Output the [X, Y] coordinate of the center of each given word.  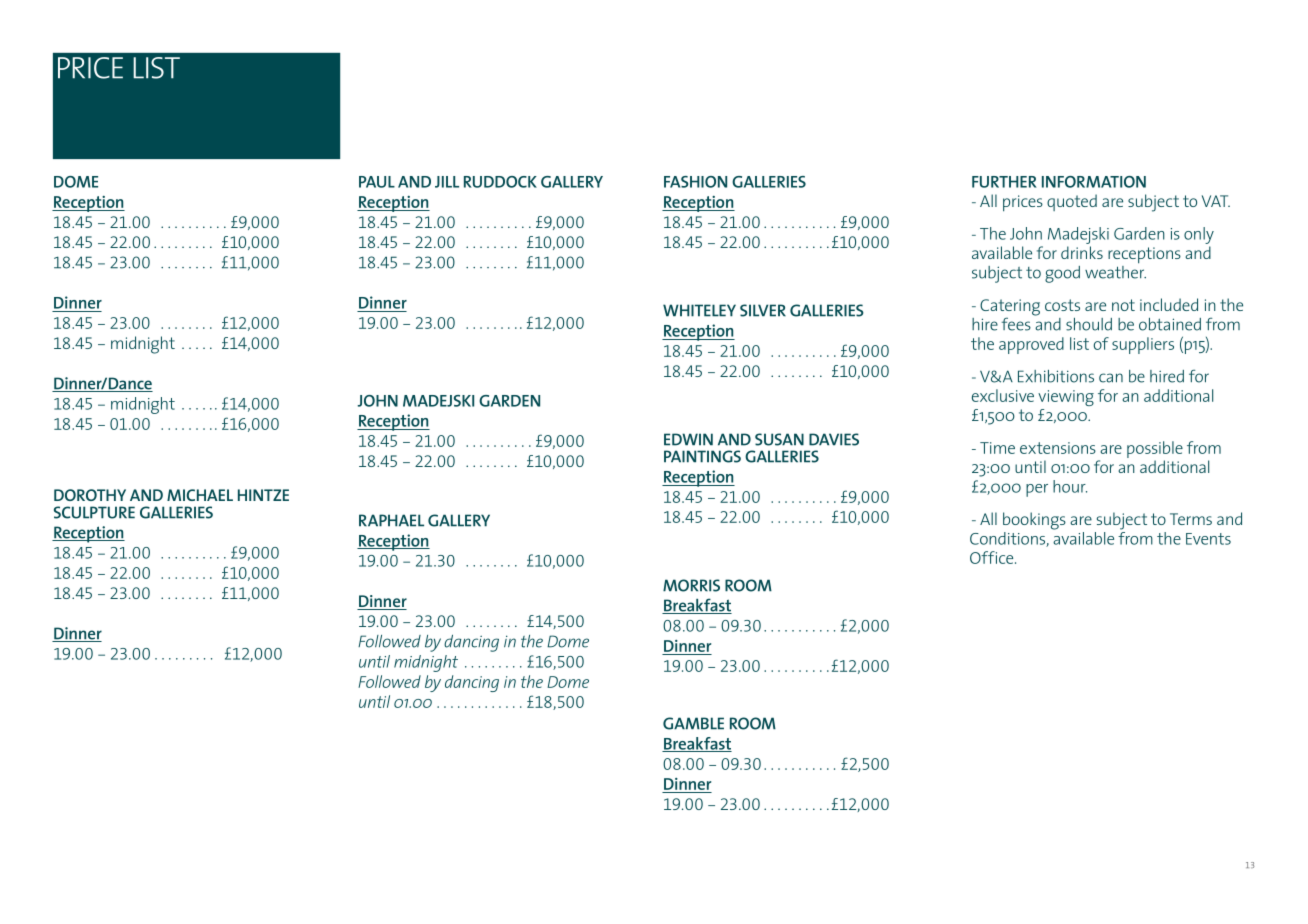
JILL [447, 182]
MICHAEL [200, 495]
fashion [695, 182]
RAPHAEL [391, 520]
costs [1062, 305]
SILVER [763, 310]
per [1037, 490]
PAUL [377, 182]
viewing [1066, 398]
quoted [1072, 202]
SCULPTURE [94, 512]
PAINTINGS [702, 456]
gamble [693, 723]
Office [993, 557]
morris [691, 585]
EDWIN [688, 439]
